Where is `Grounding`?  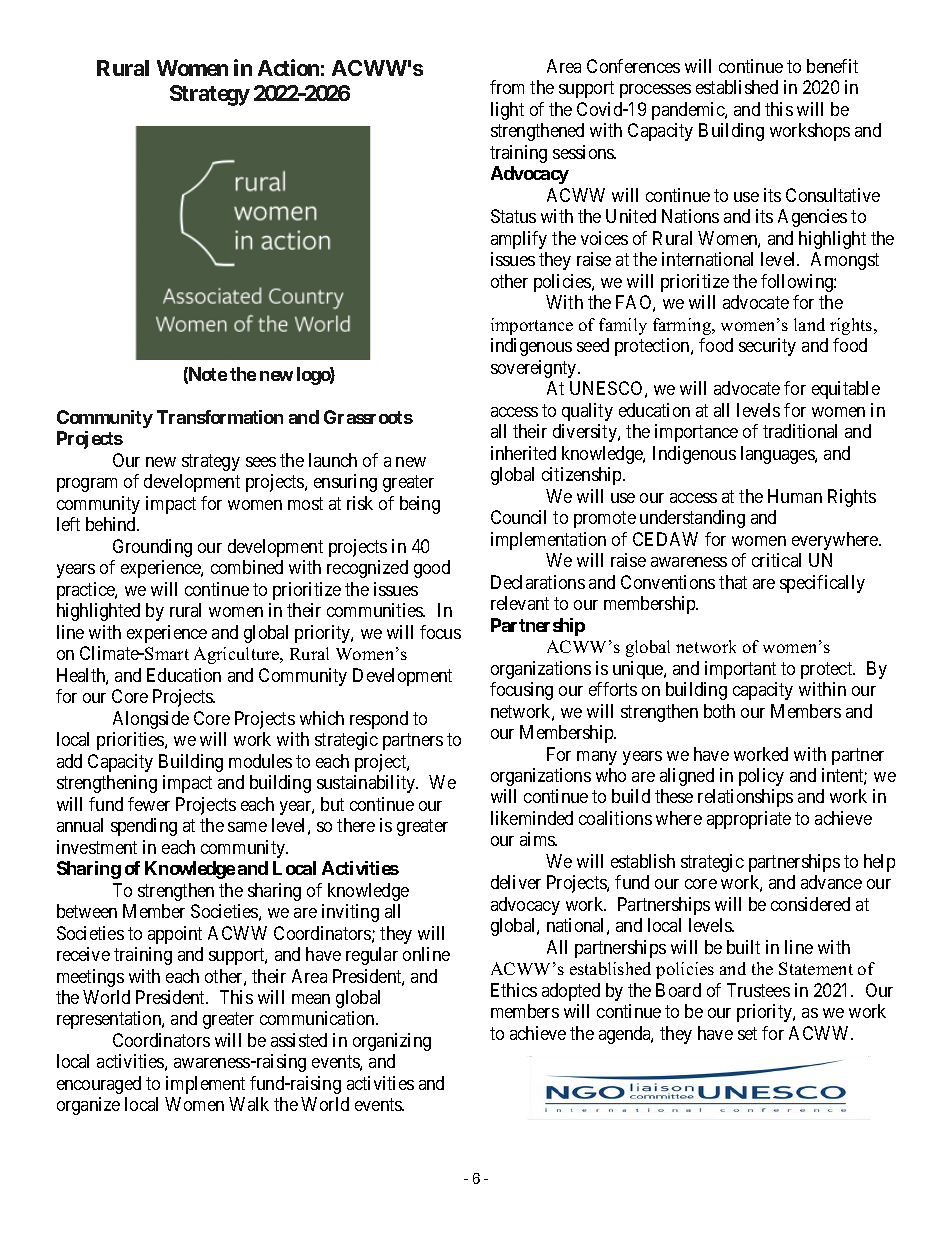
Grounding is located at coordinates (152, 548).
